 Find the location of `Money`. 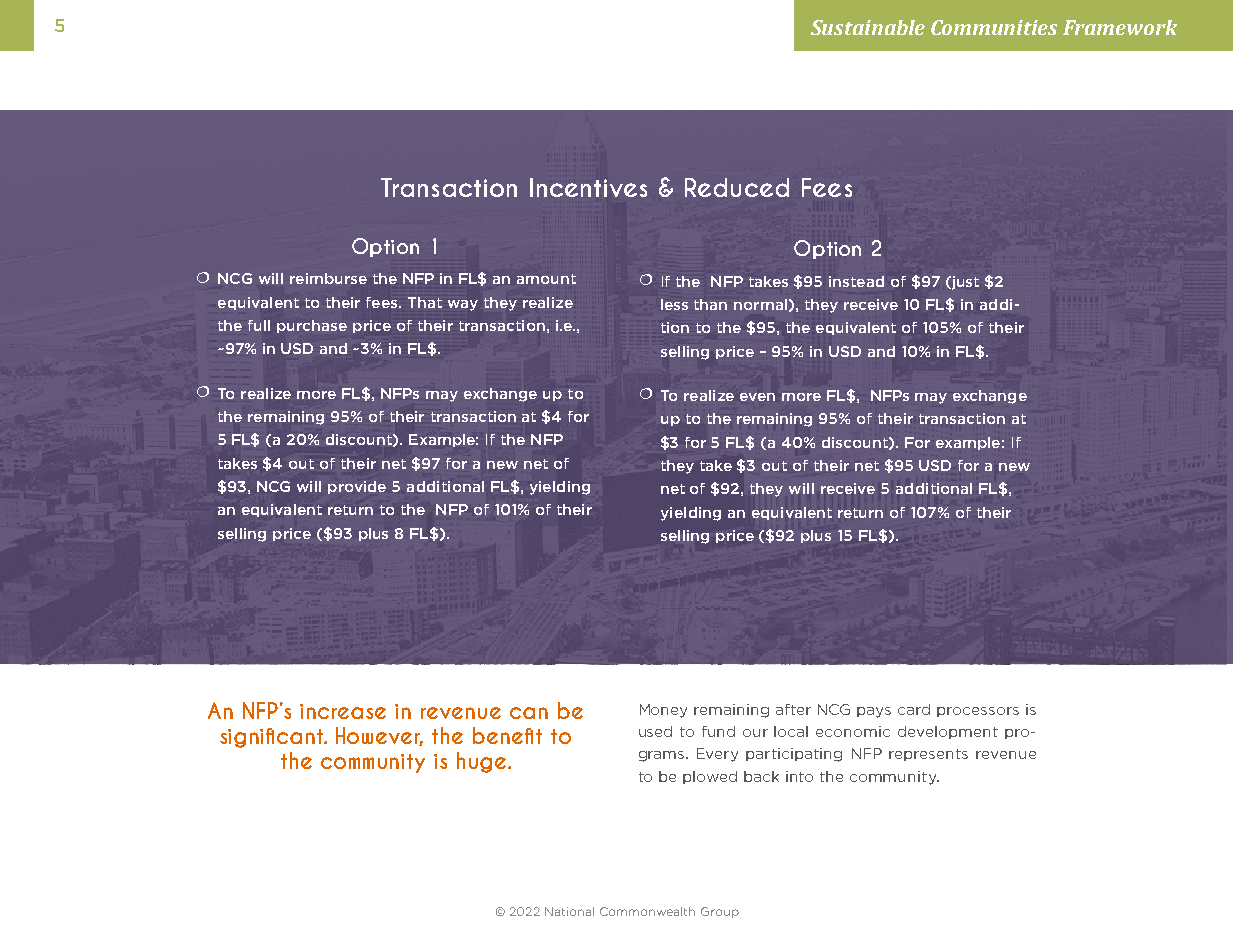

Money is located at coordinates (663, 711).
